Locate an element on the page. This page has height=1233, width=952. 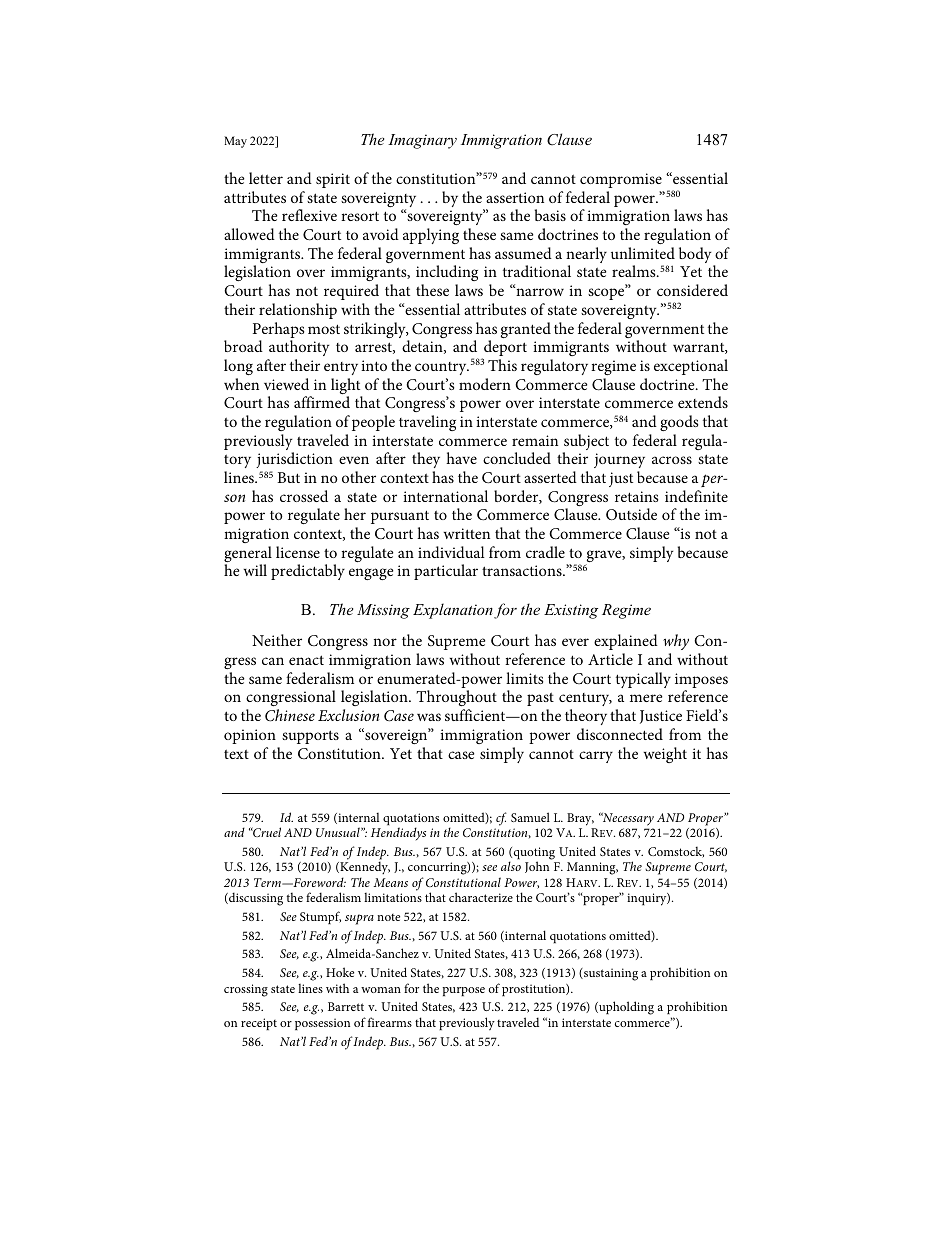
possession is located at coordinates (322, 1024).
